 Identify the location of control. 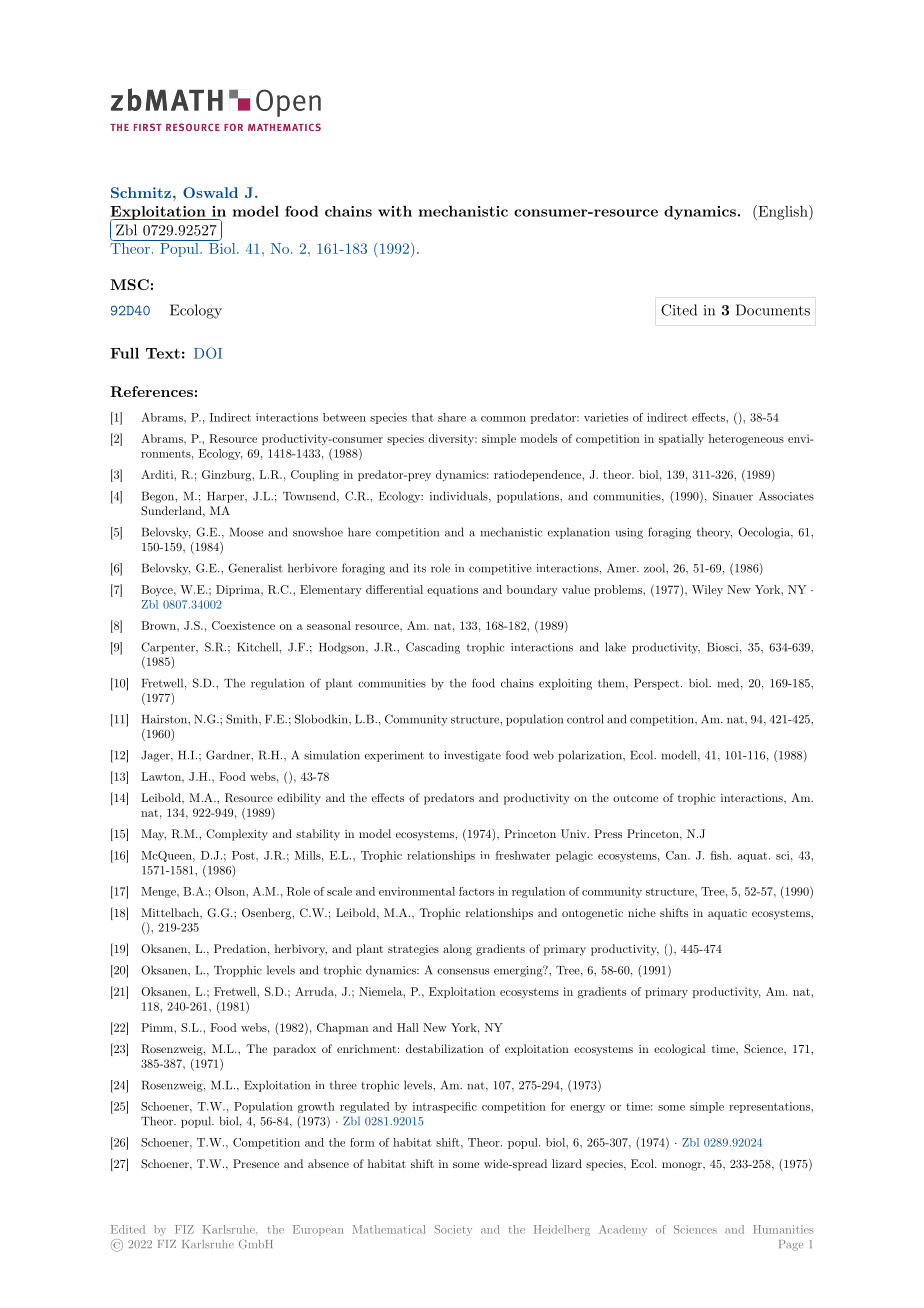
(585, 719).
